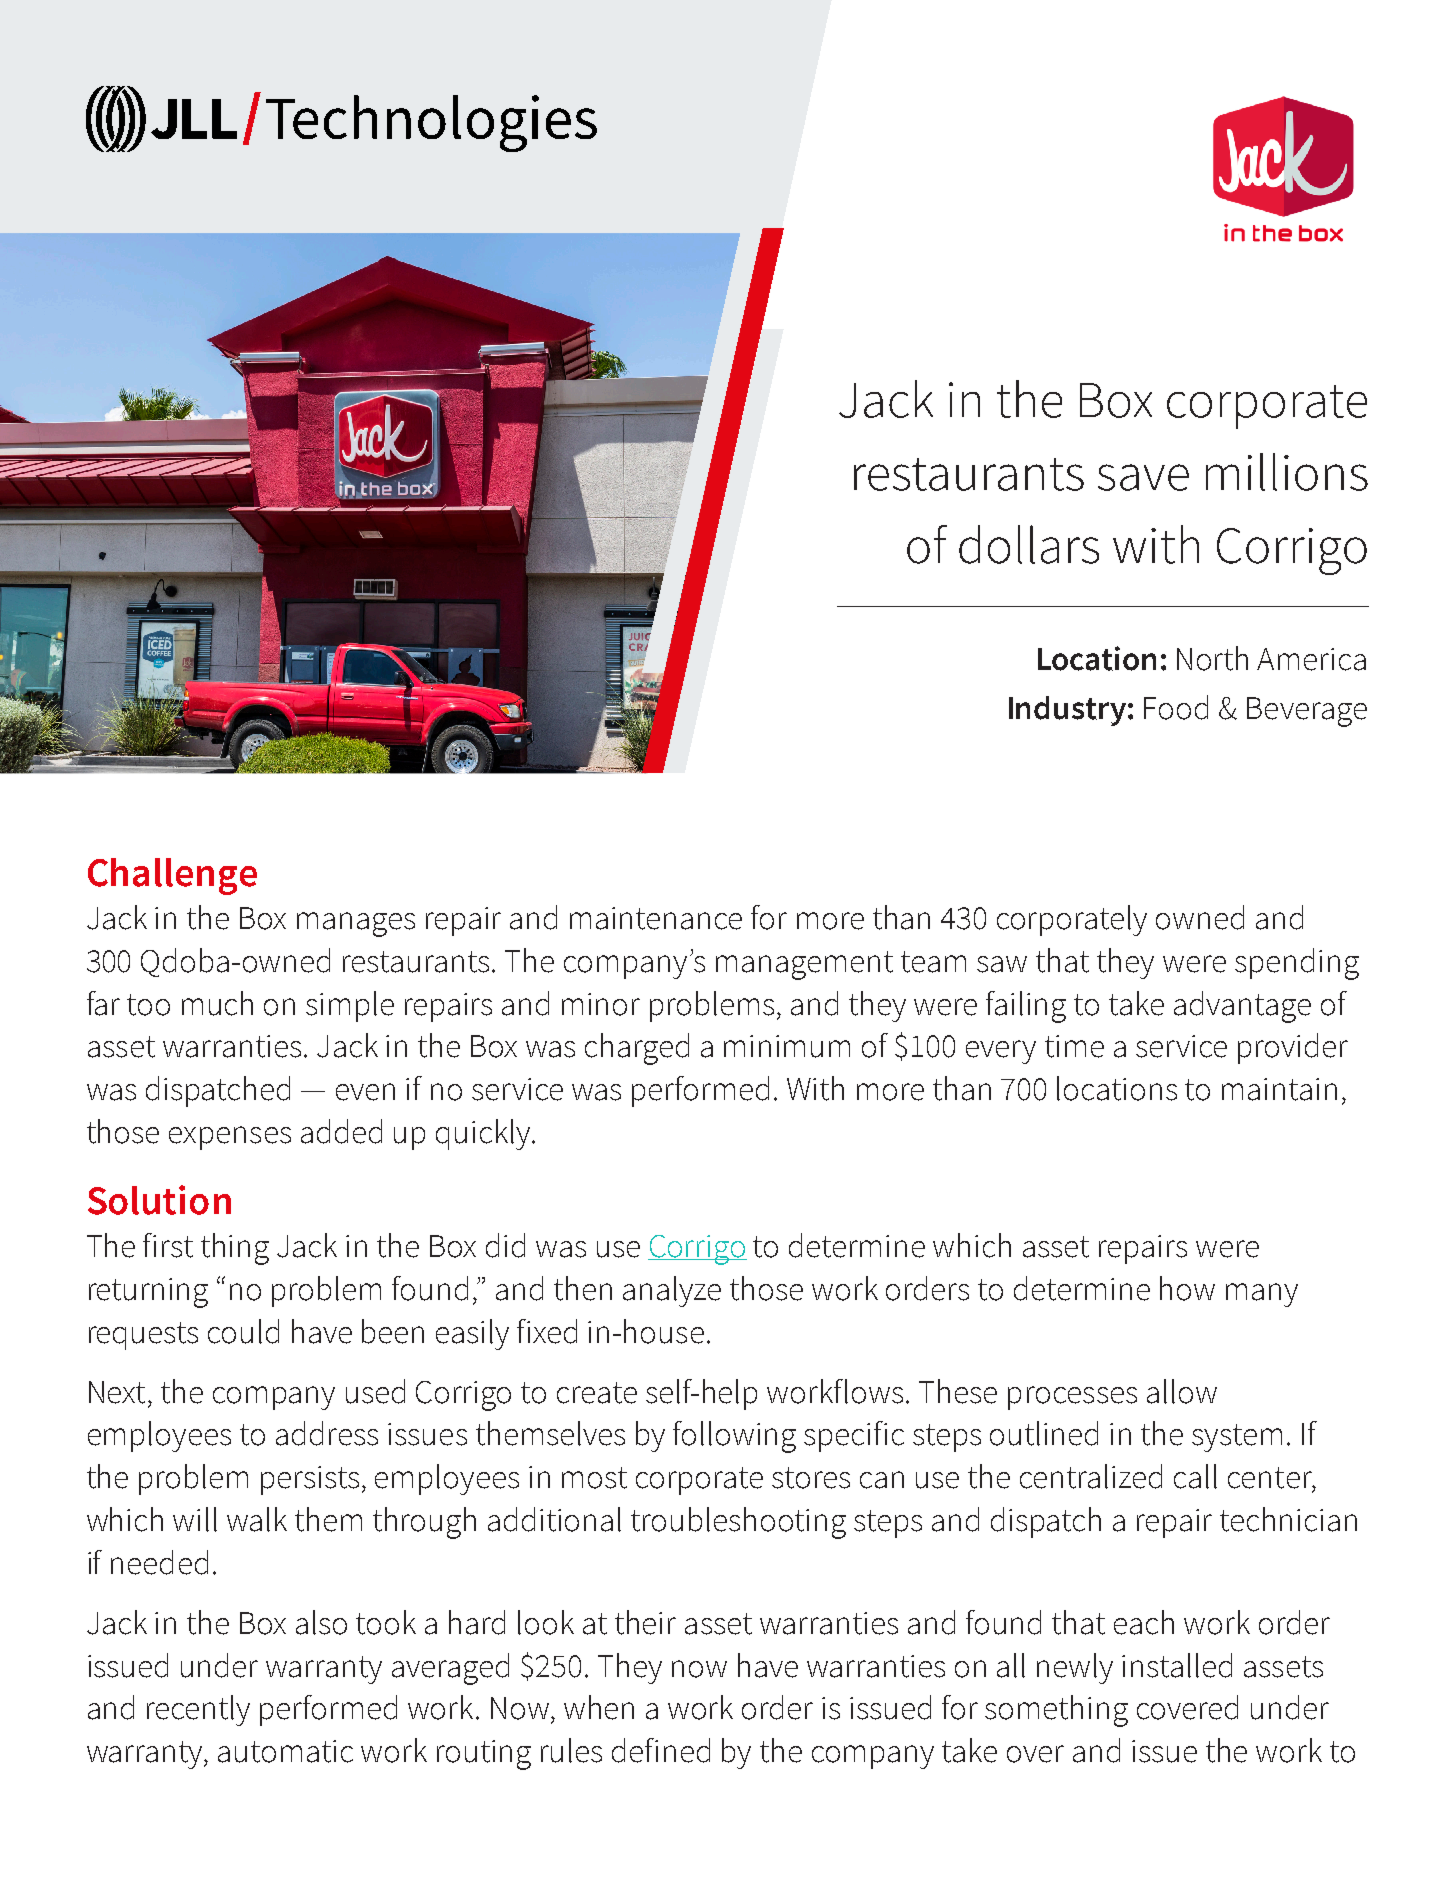 The width and height of the screenshot is (1455, 1883). I want to click on maintain, so click(1279, 1089).
